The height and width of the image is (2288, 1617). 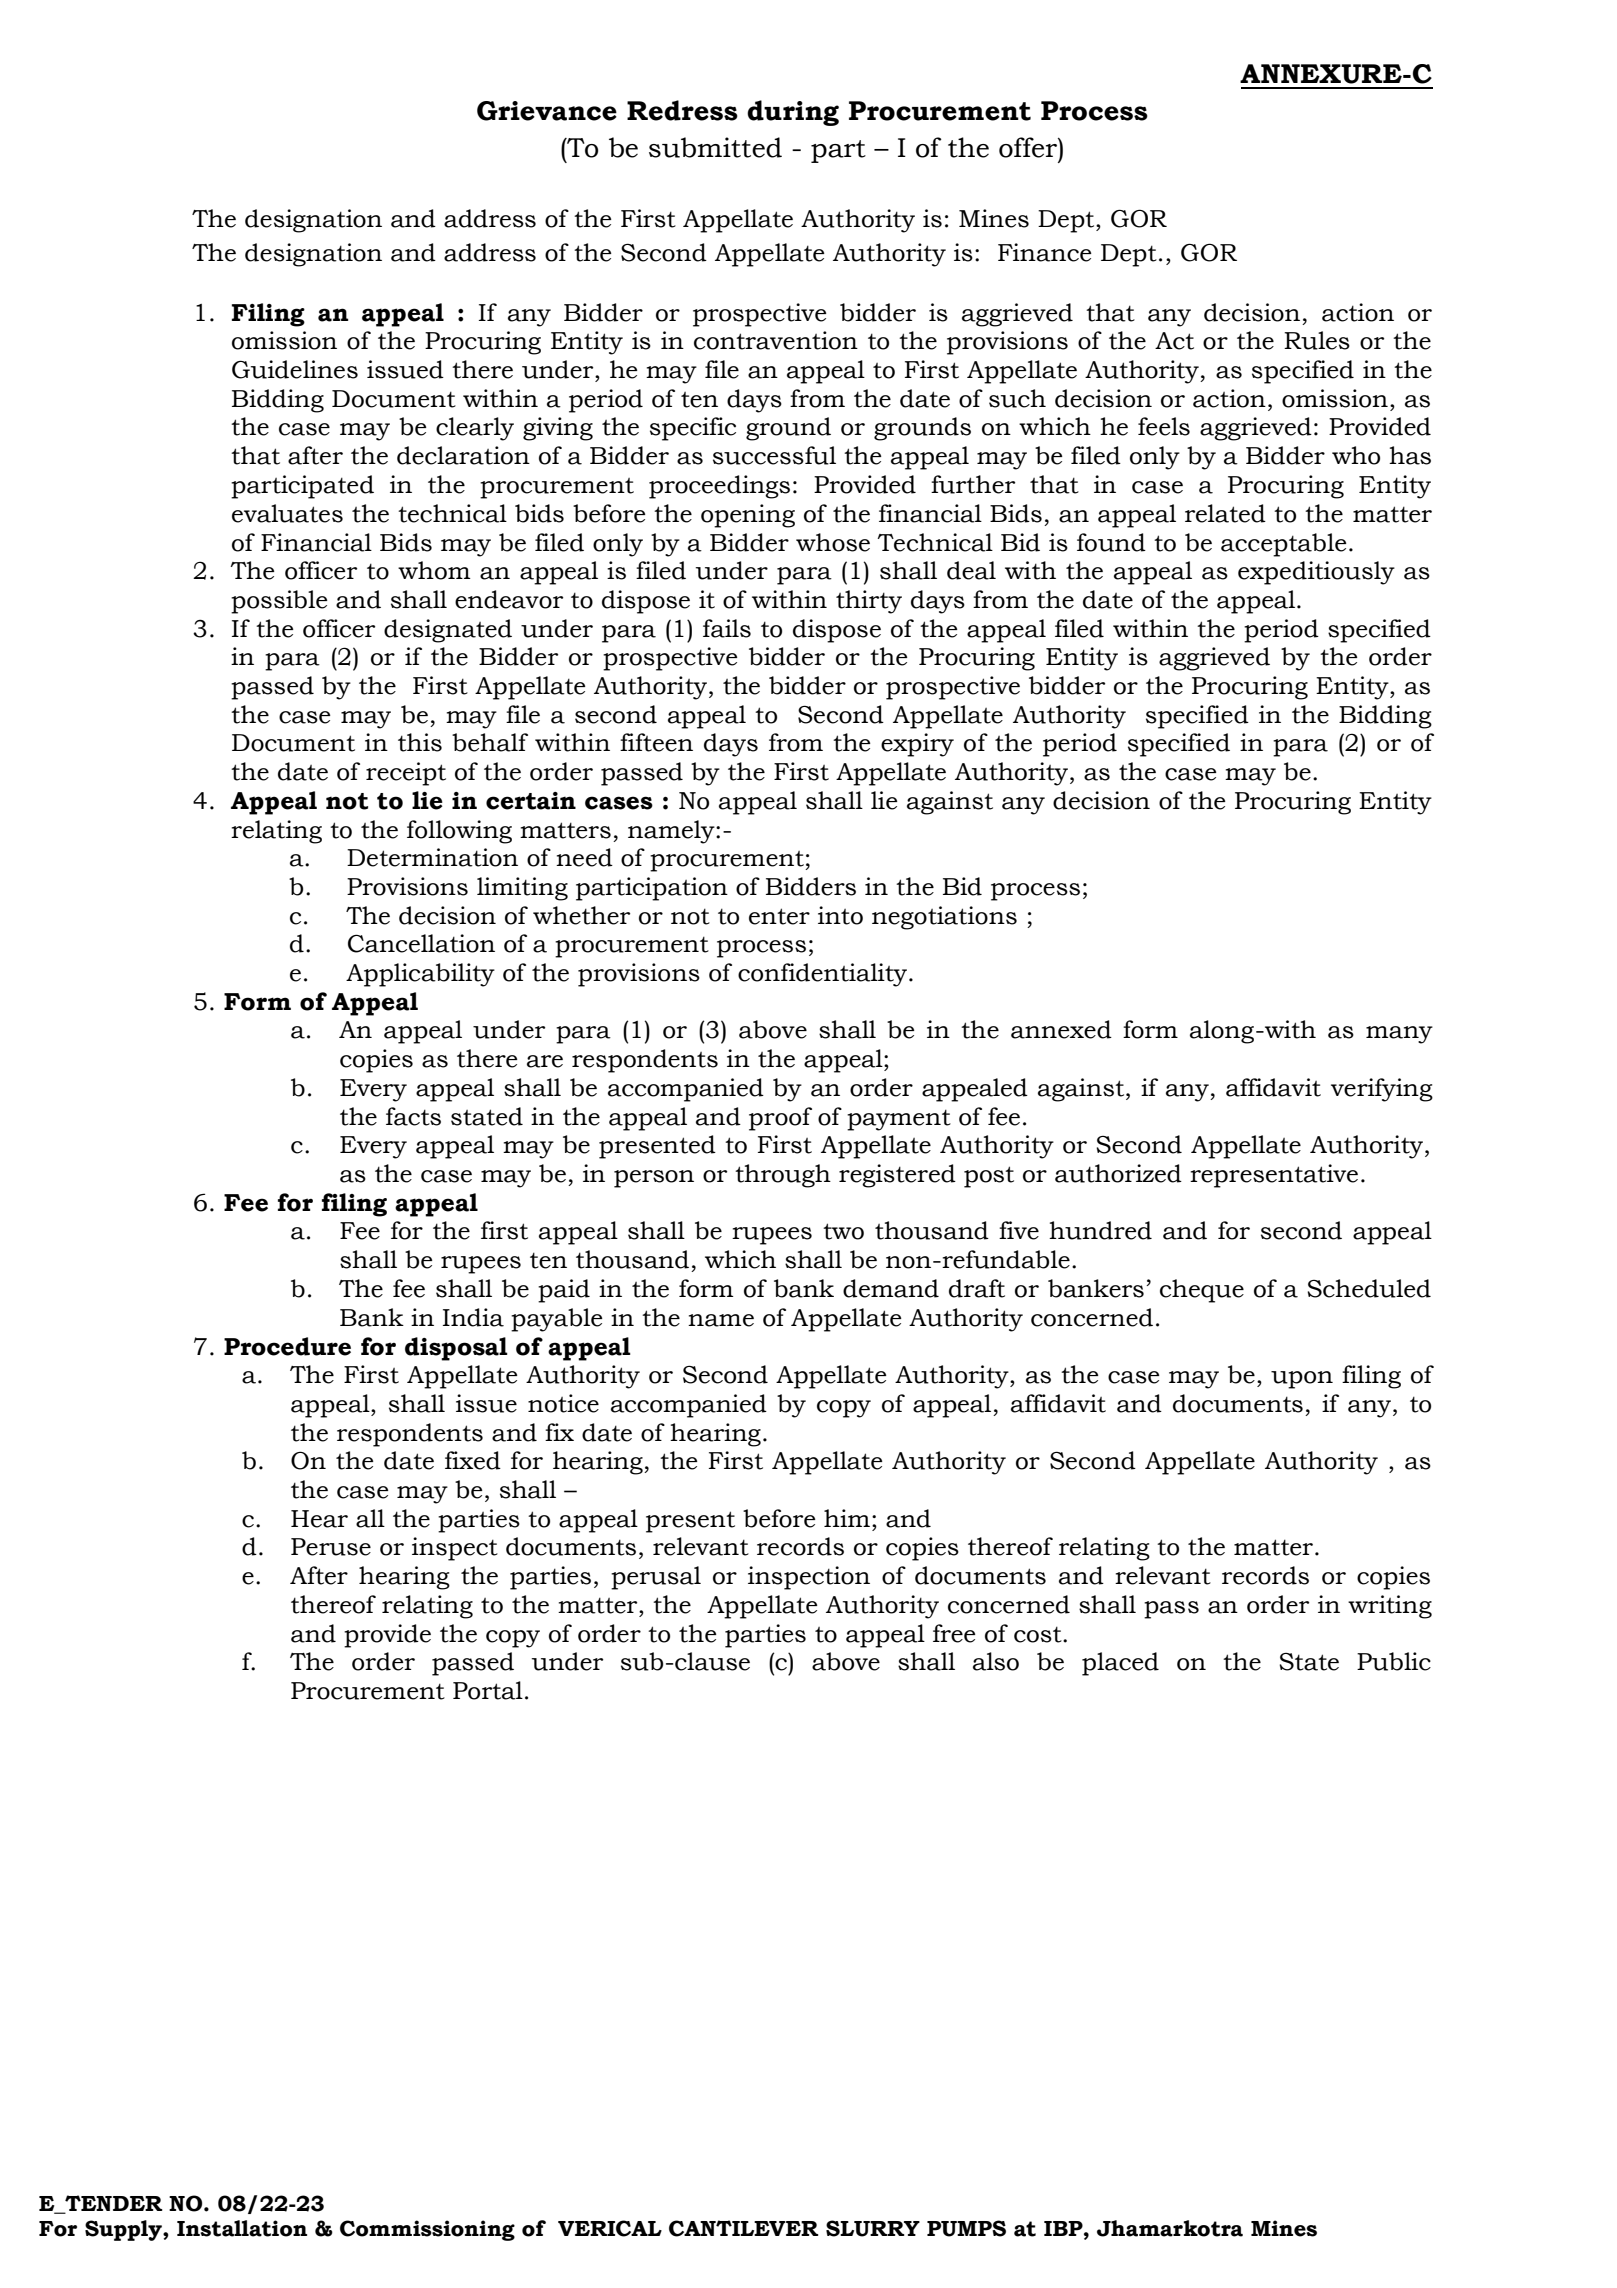 What do you see at coordinates (715, 147) in the image?
I see `submitted` at bounding box center [715, 147].
